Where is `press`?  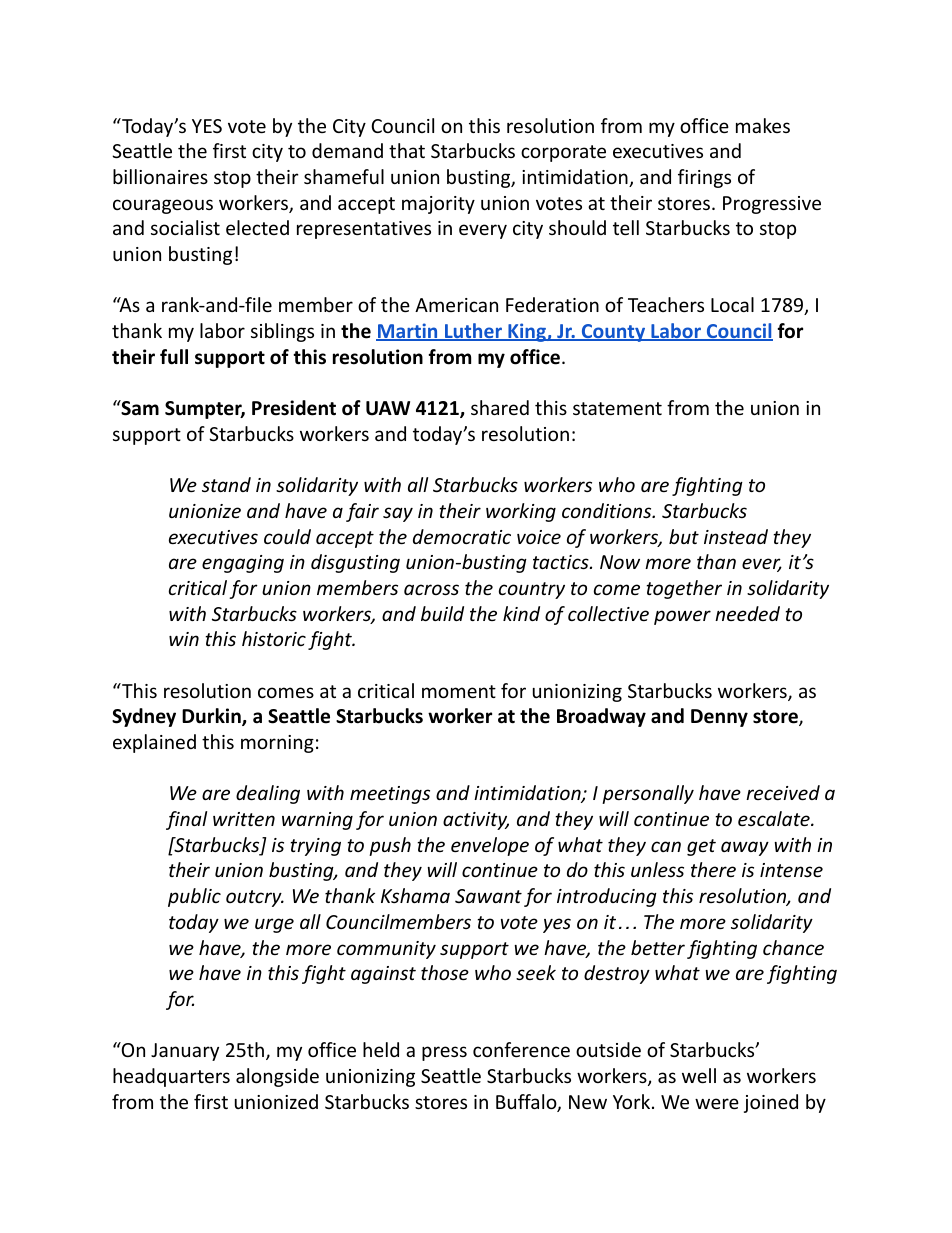 press is located at coordinates (444, 1053).
